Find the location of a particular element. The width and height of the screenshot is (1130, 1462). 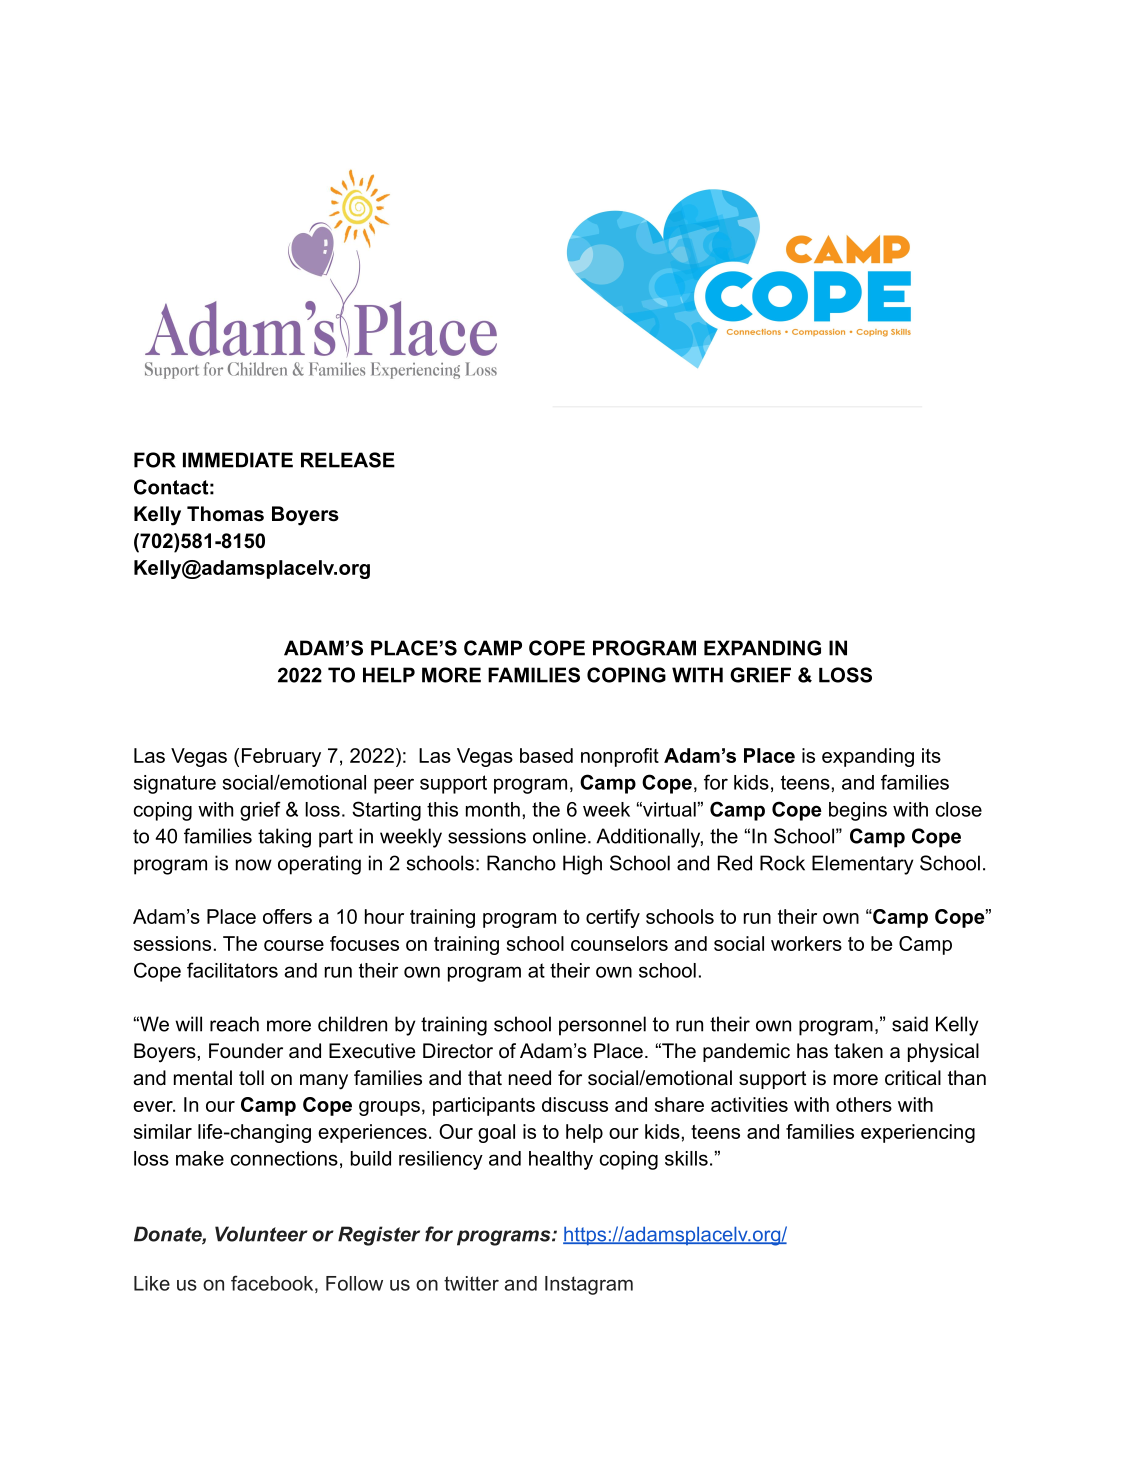

High is located at coordinates (582, 865).
